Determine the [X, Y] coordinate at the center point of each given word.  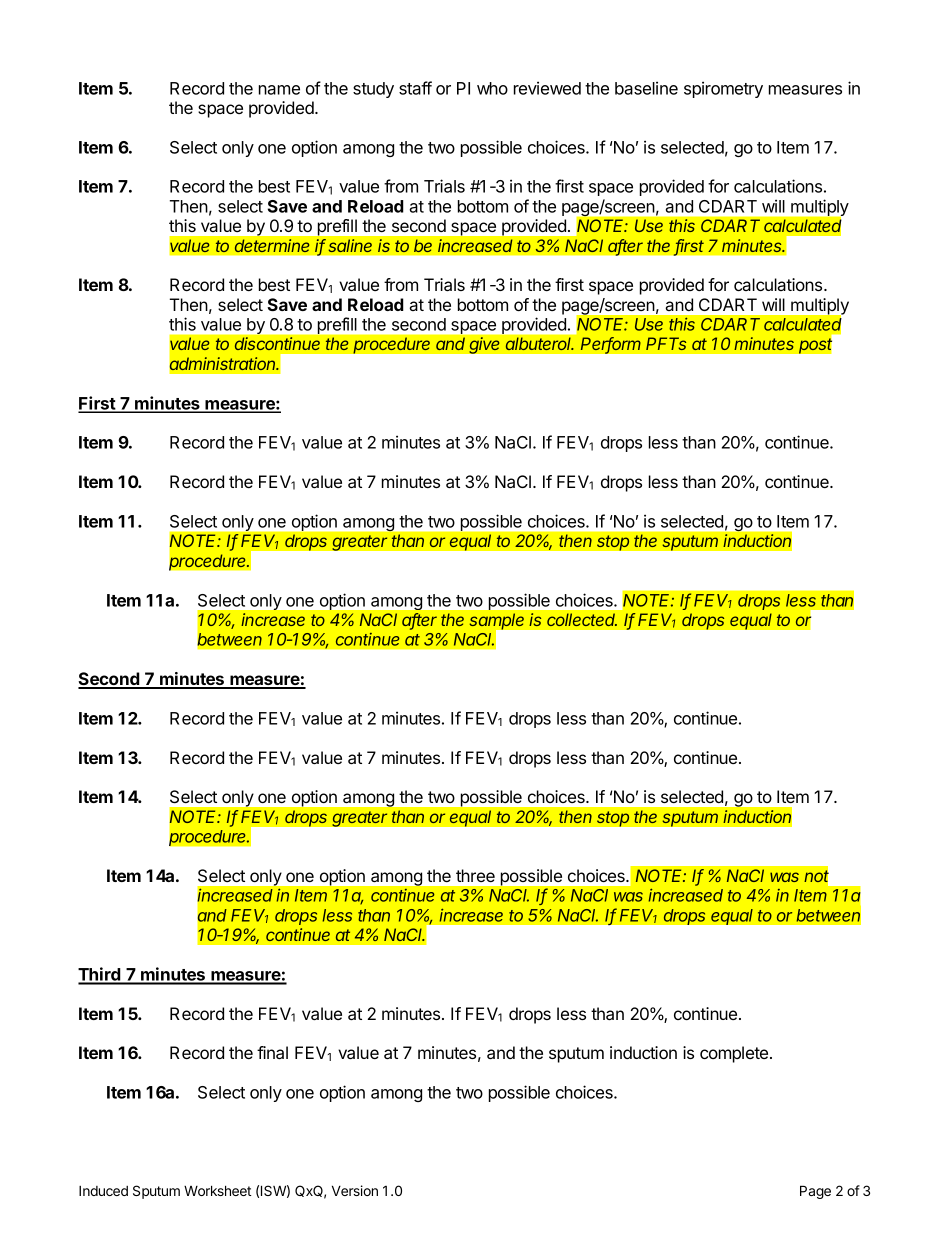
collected [582, 620]
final [272, 1052]
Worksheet [217, 1190]
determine [272, 246]
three [475, 875]
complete [735, 1054]
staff [415, 88]
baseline [646, 88]
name [279, 90]
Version [355, 1190]
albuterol [539, 344]
